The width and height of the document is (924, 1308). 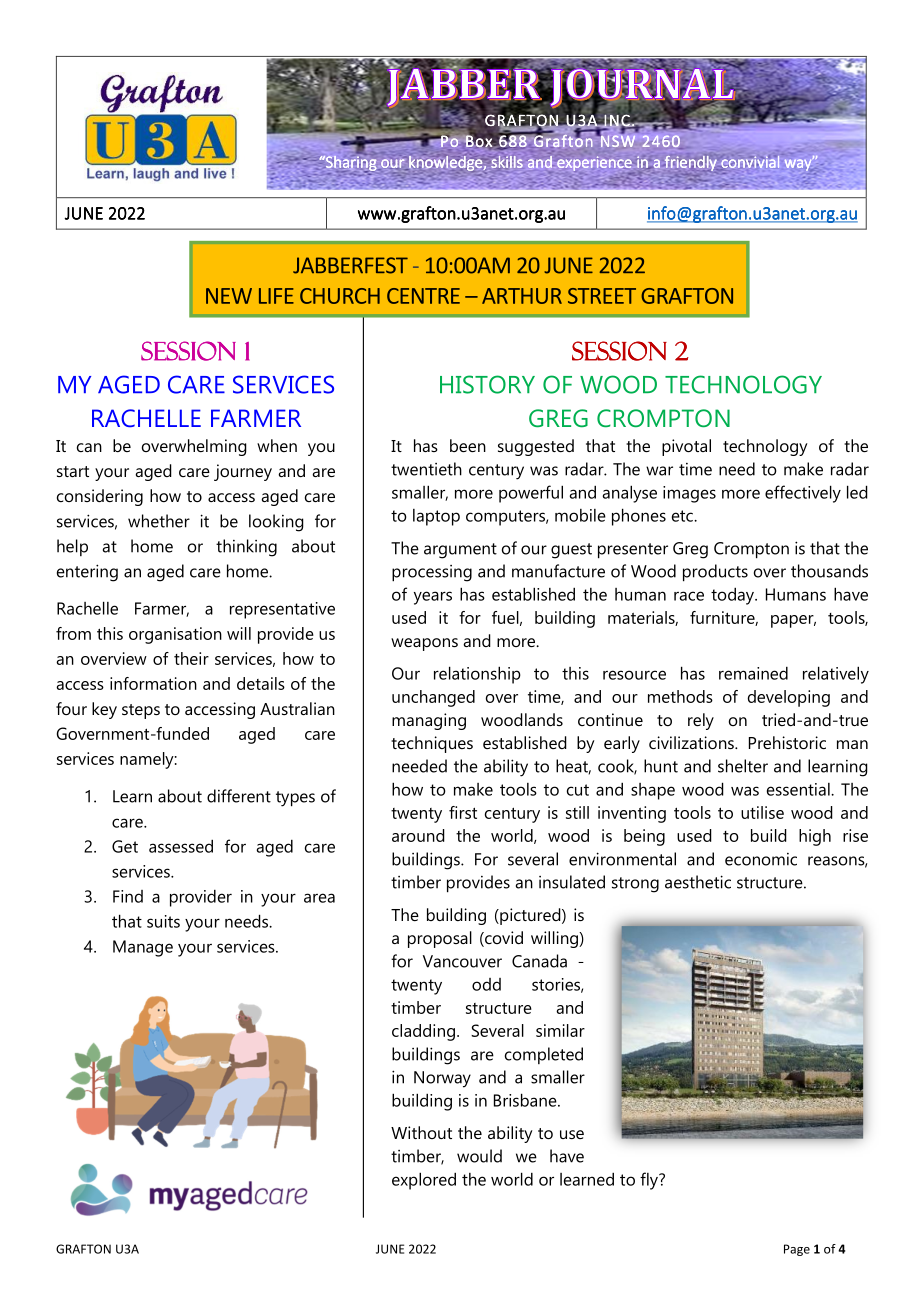 What do you see at coordinates (423, 296) in the document?
I see `CENTRE` at bounding box center [423, 296].
